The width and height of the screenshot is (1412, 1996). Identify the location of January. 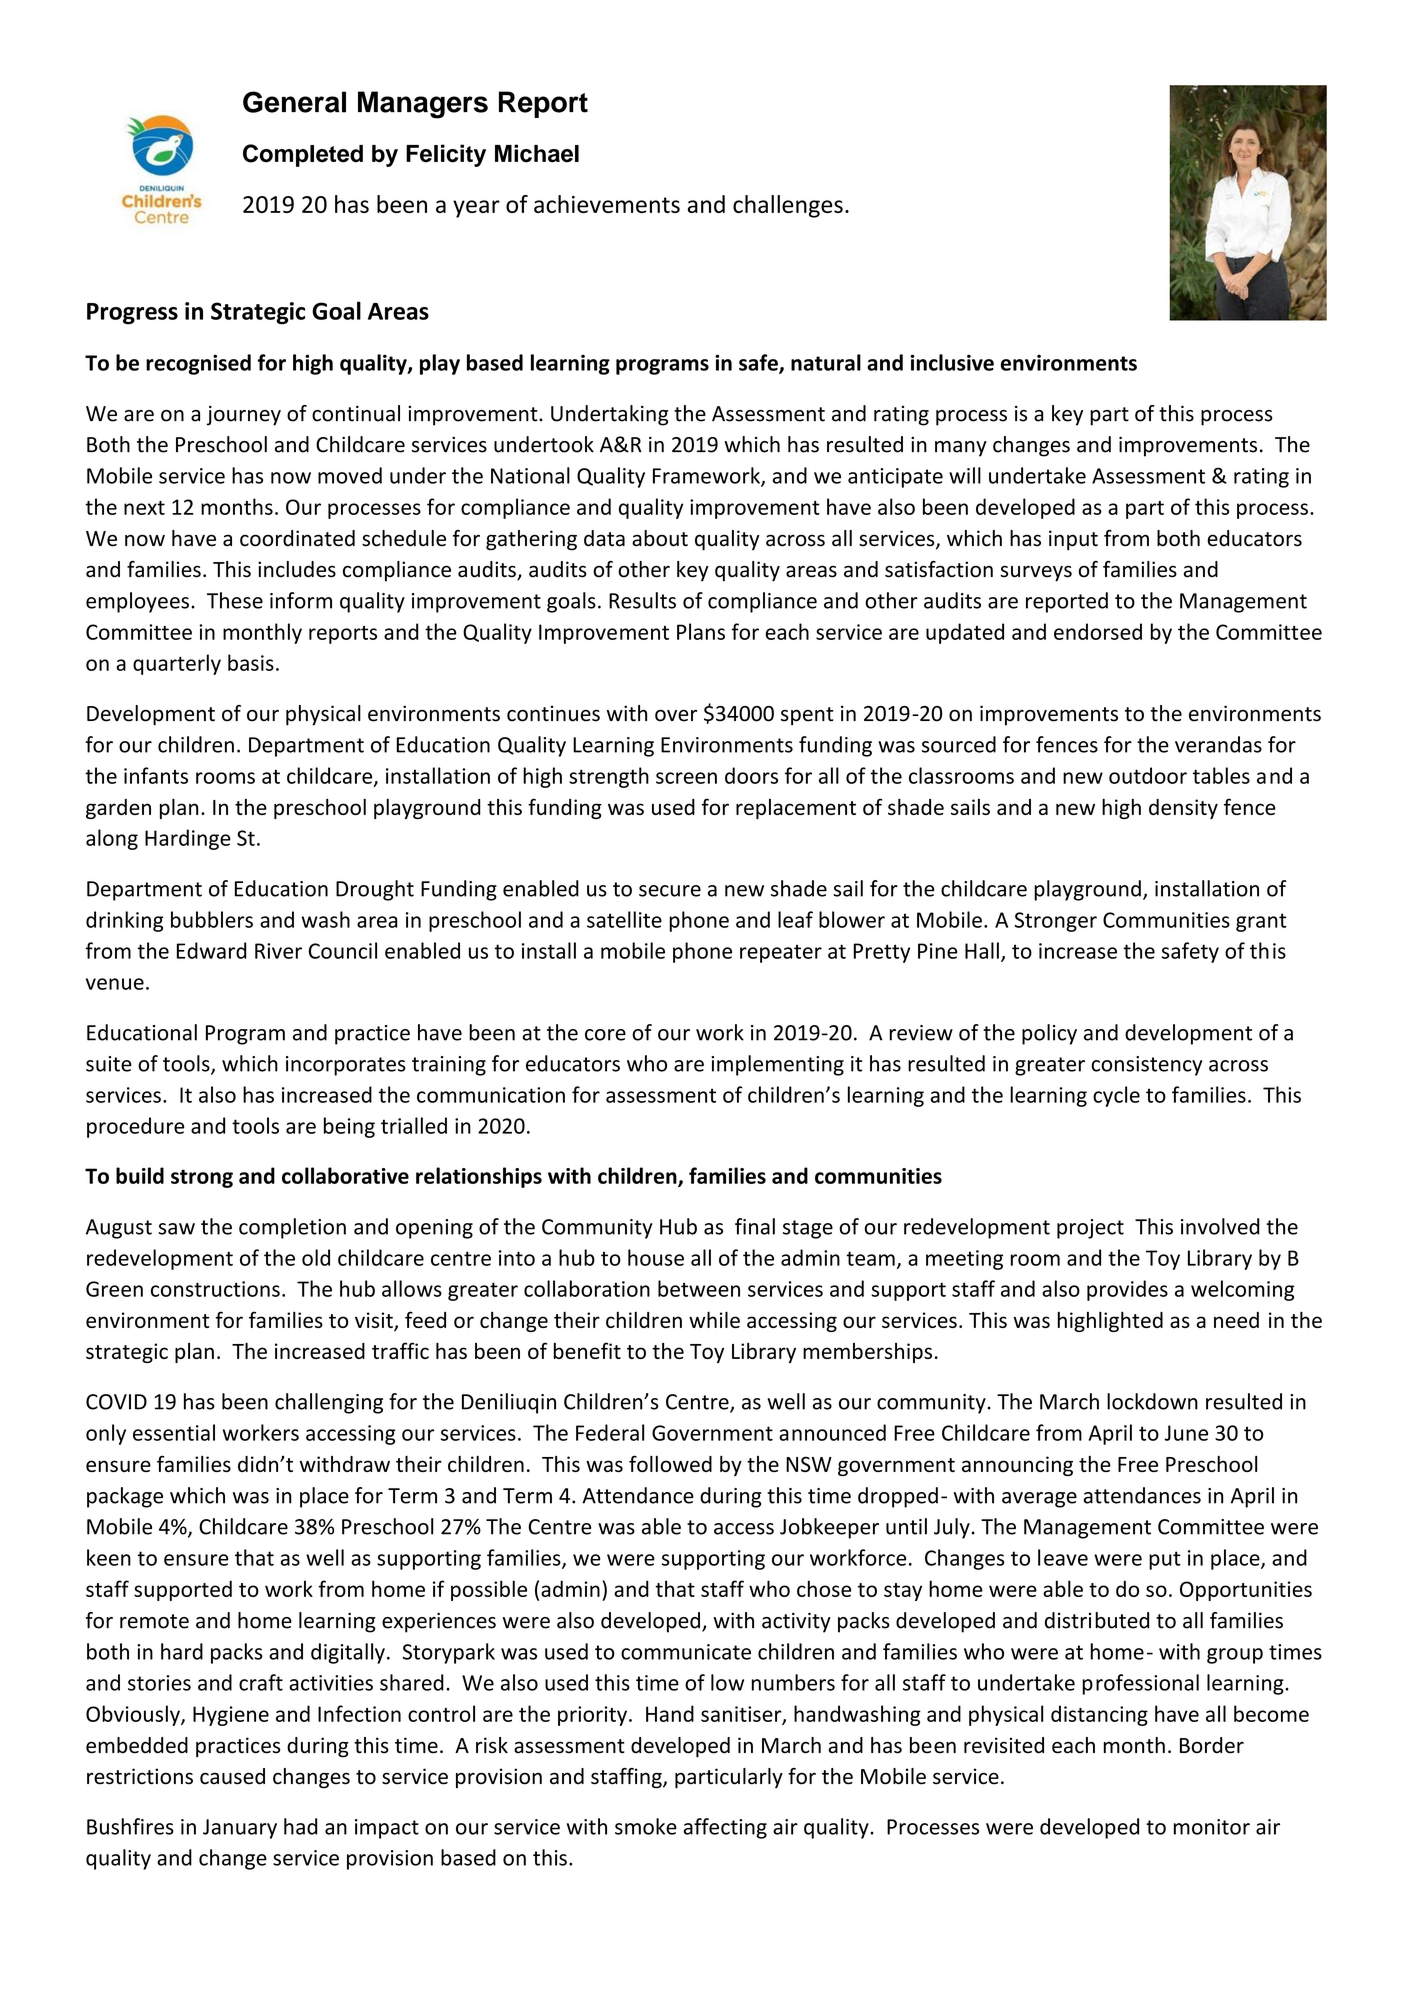
(240, 1829).
